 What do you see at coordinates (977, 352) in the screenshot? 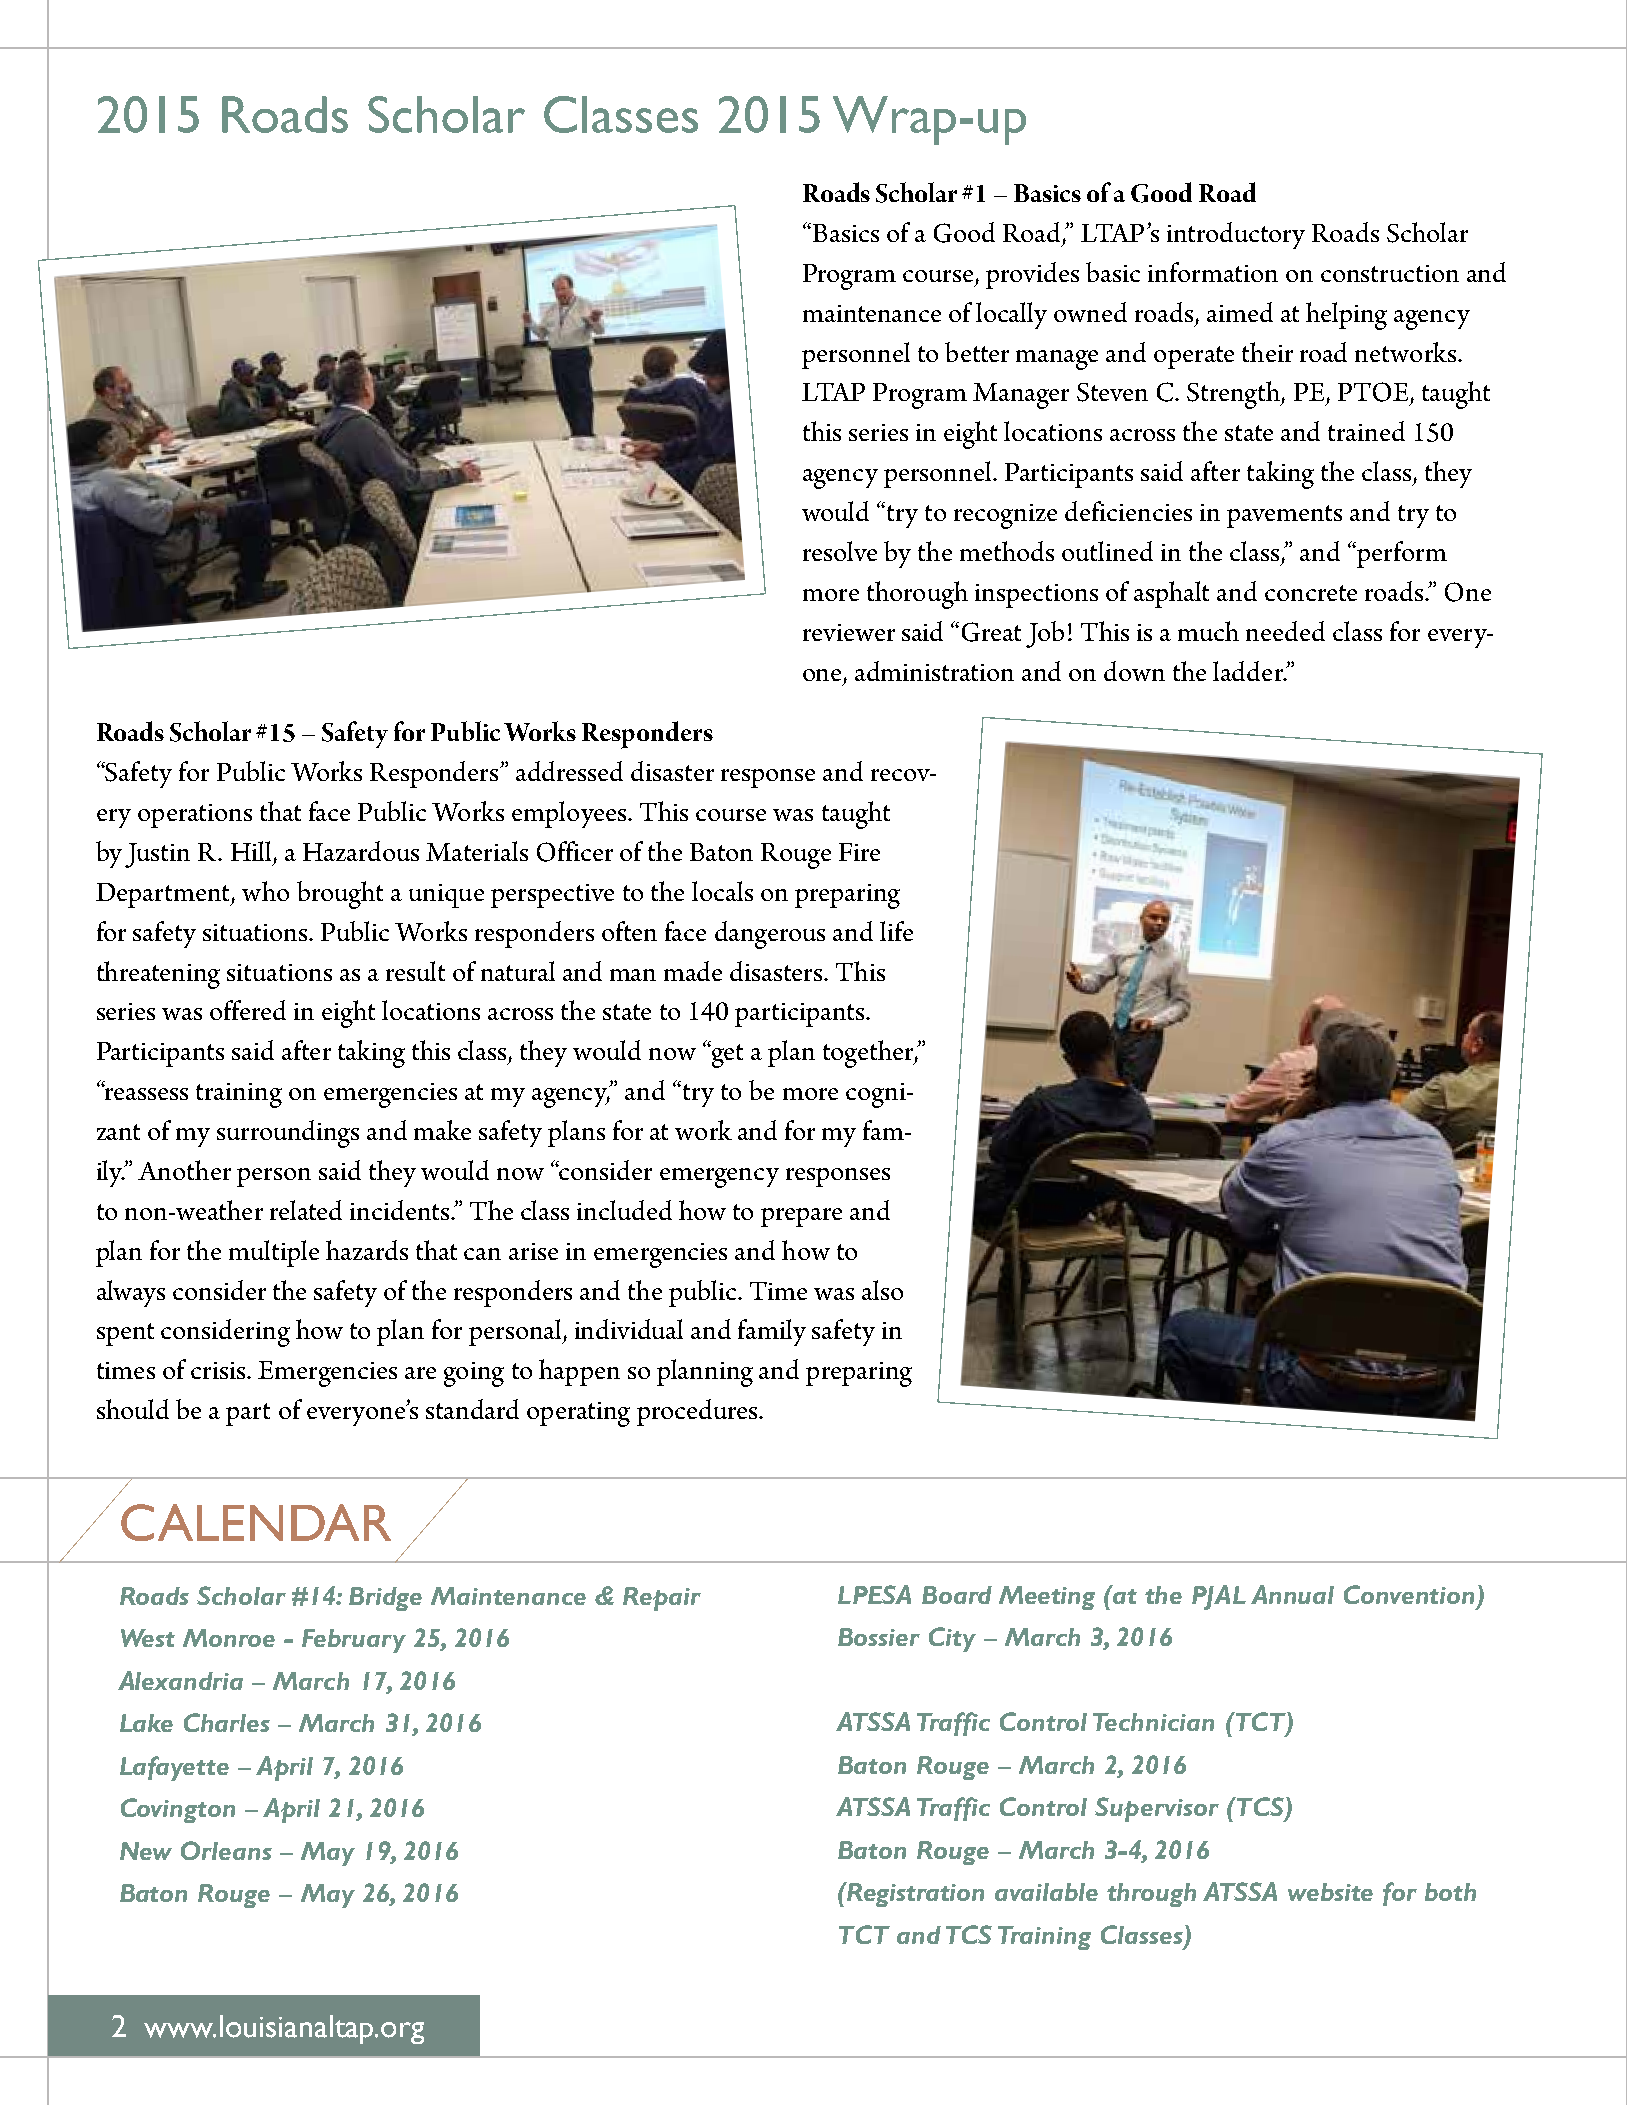
I see `better` at bounding box center [977, 352].
